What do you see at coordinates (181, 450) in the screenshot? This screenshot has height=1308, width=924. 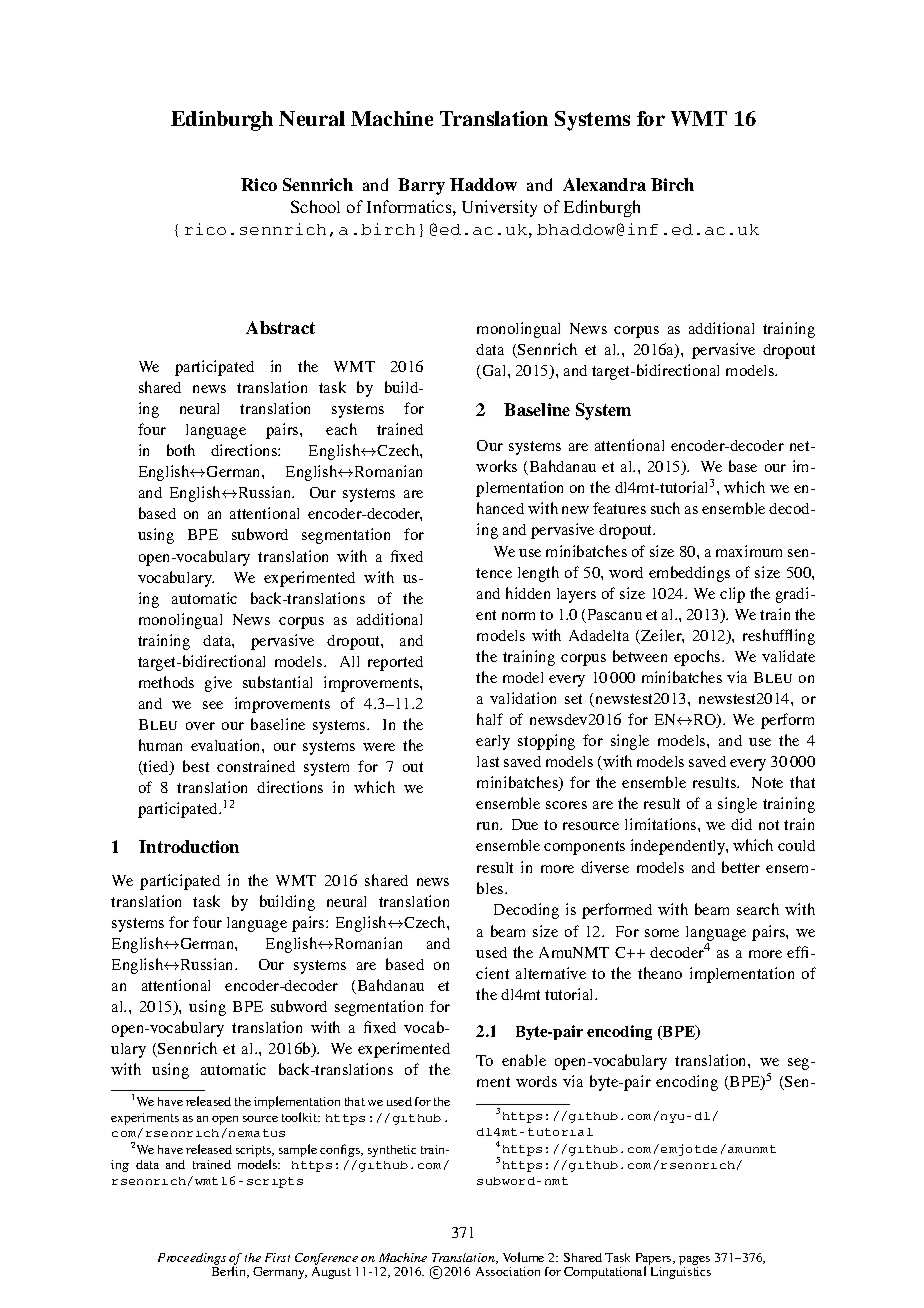 I see `both` at bounding box center [181, 450].
